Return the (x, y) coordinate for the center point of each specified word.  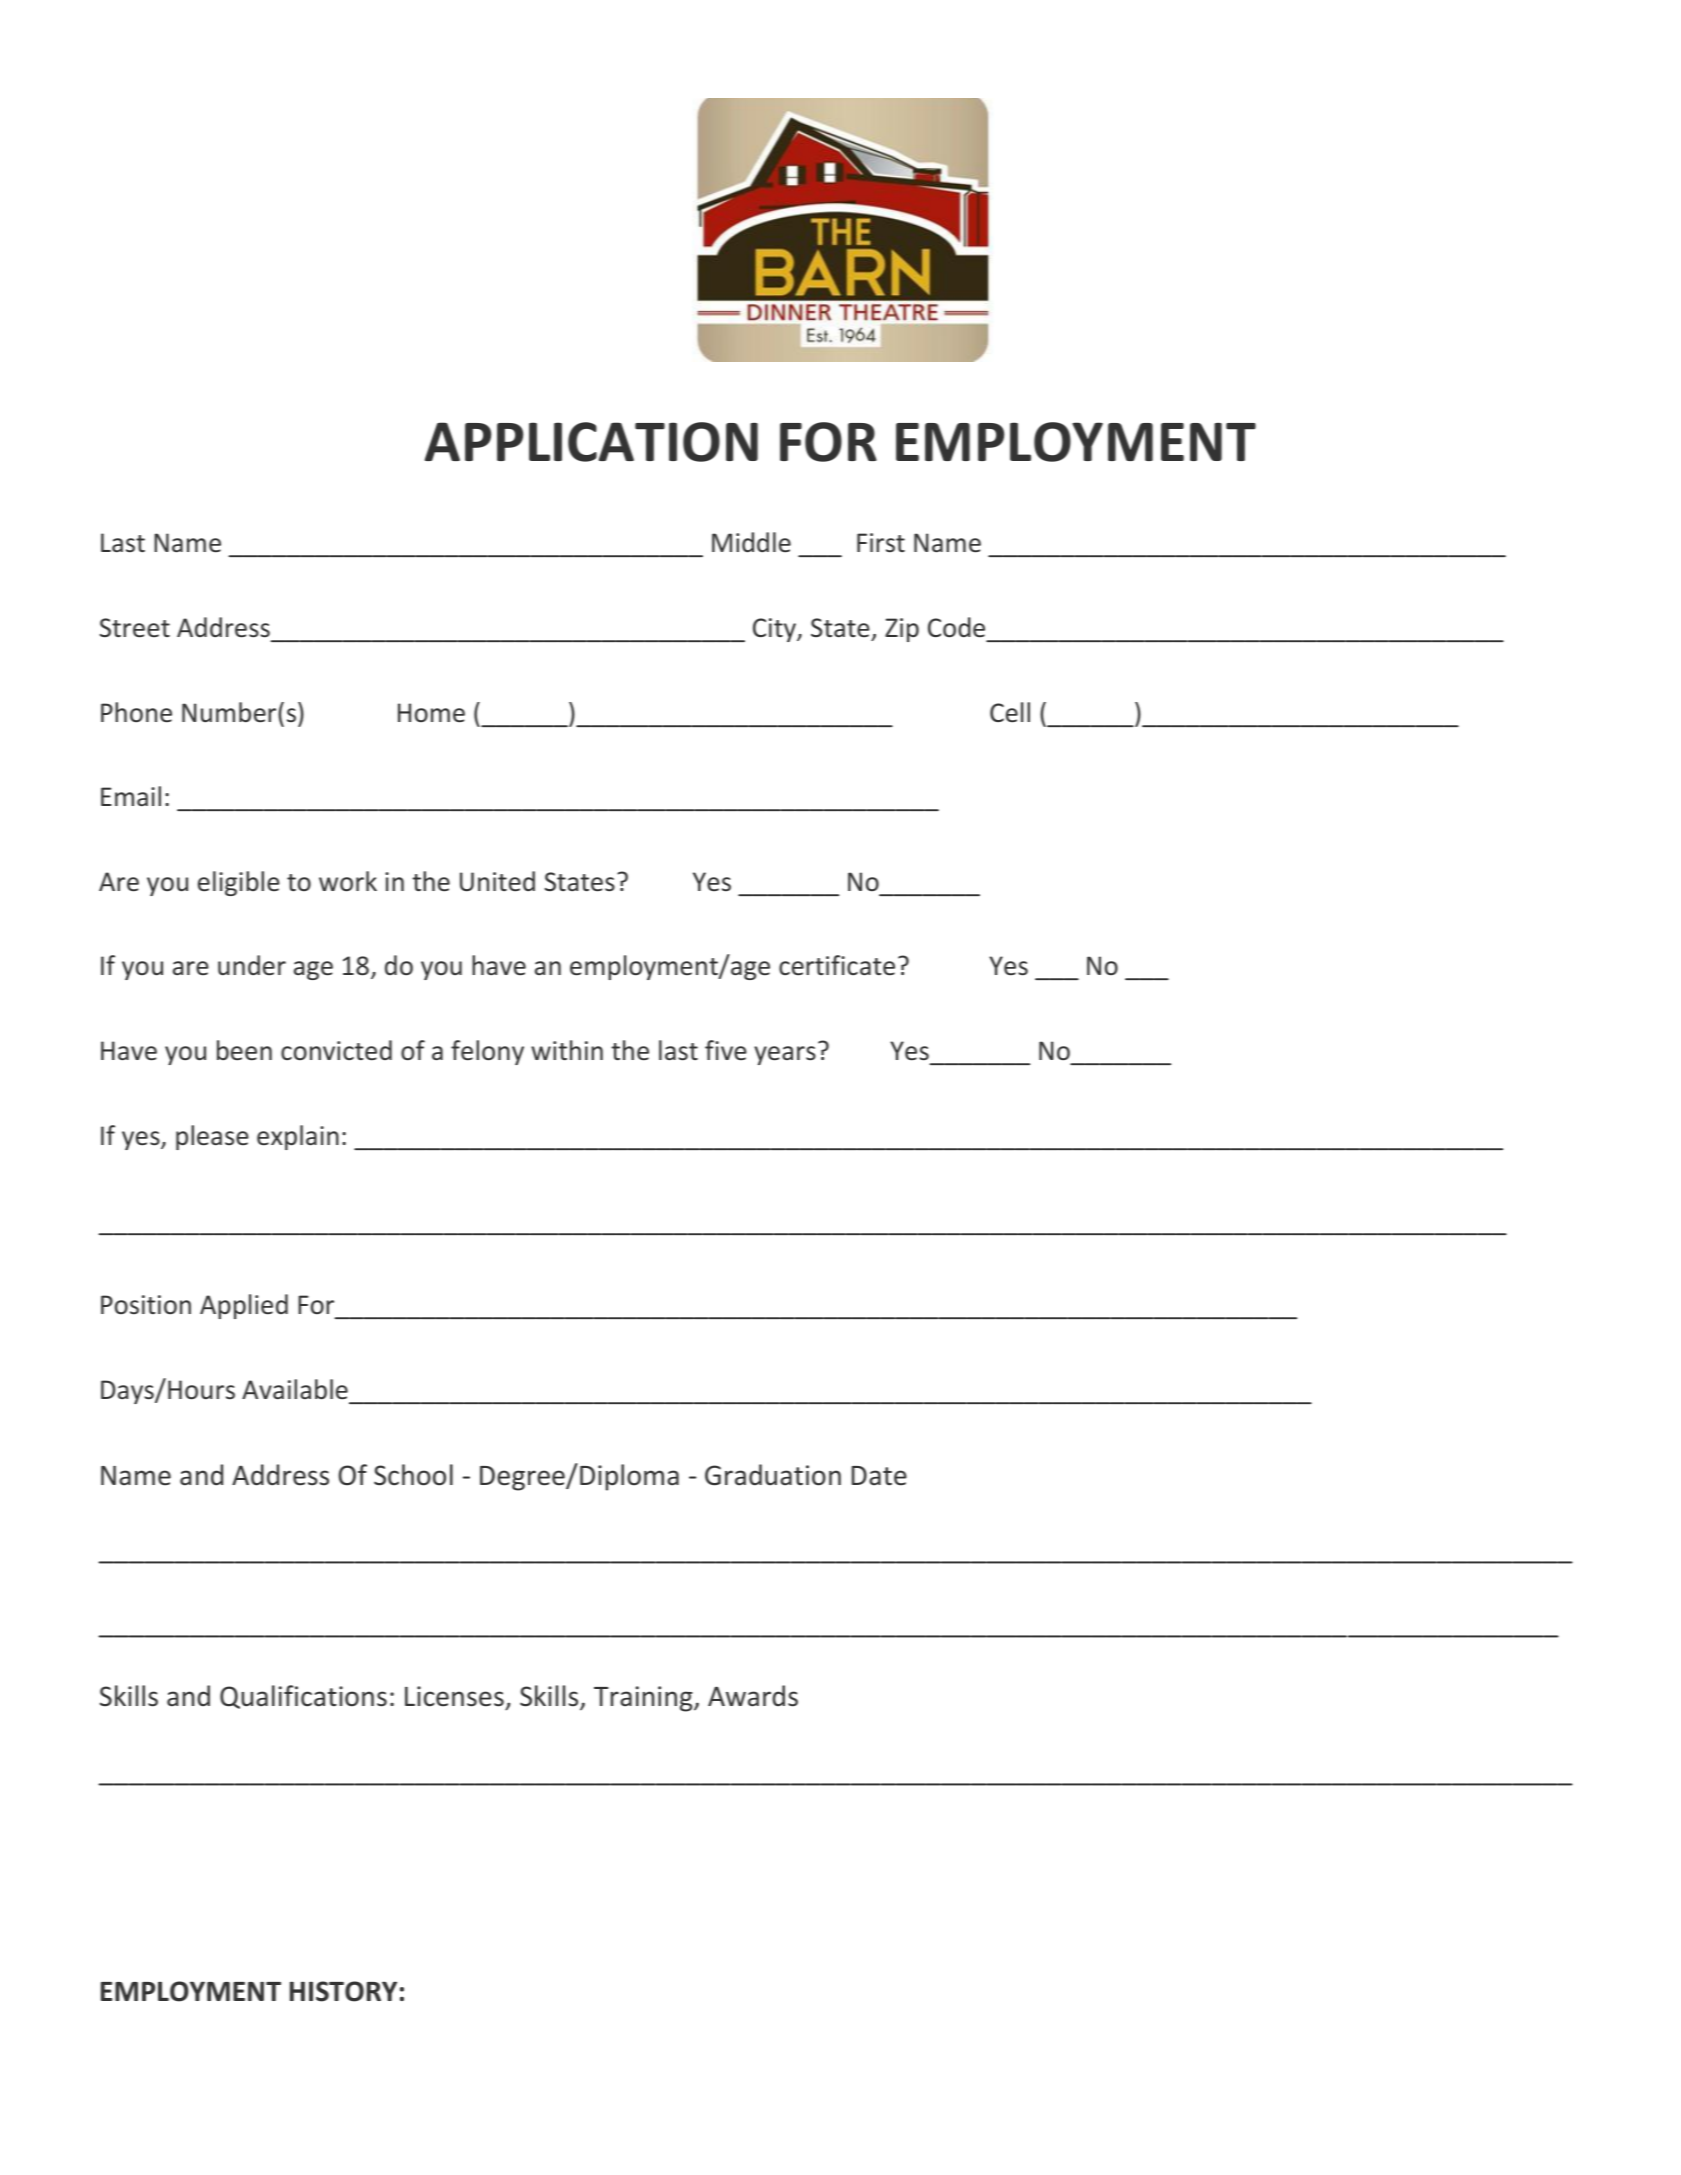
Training (644, 1699)
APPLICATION (591, 442)
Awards (753, 1696)
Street (135, 628)
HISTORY (343, 1991)
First (881, 542)
